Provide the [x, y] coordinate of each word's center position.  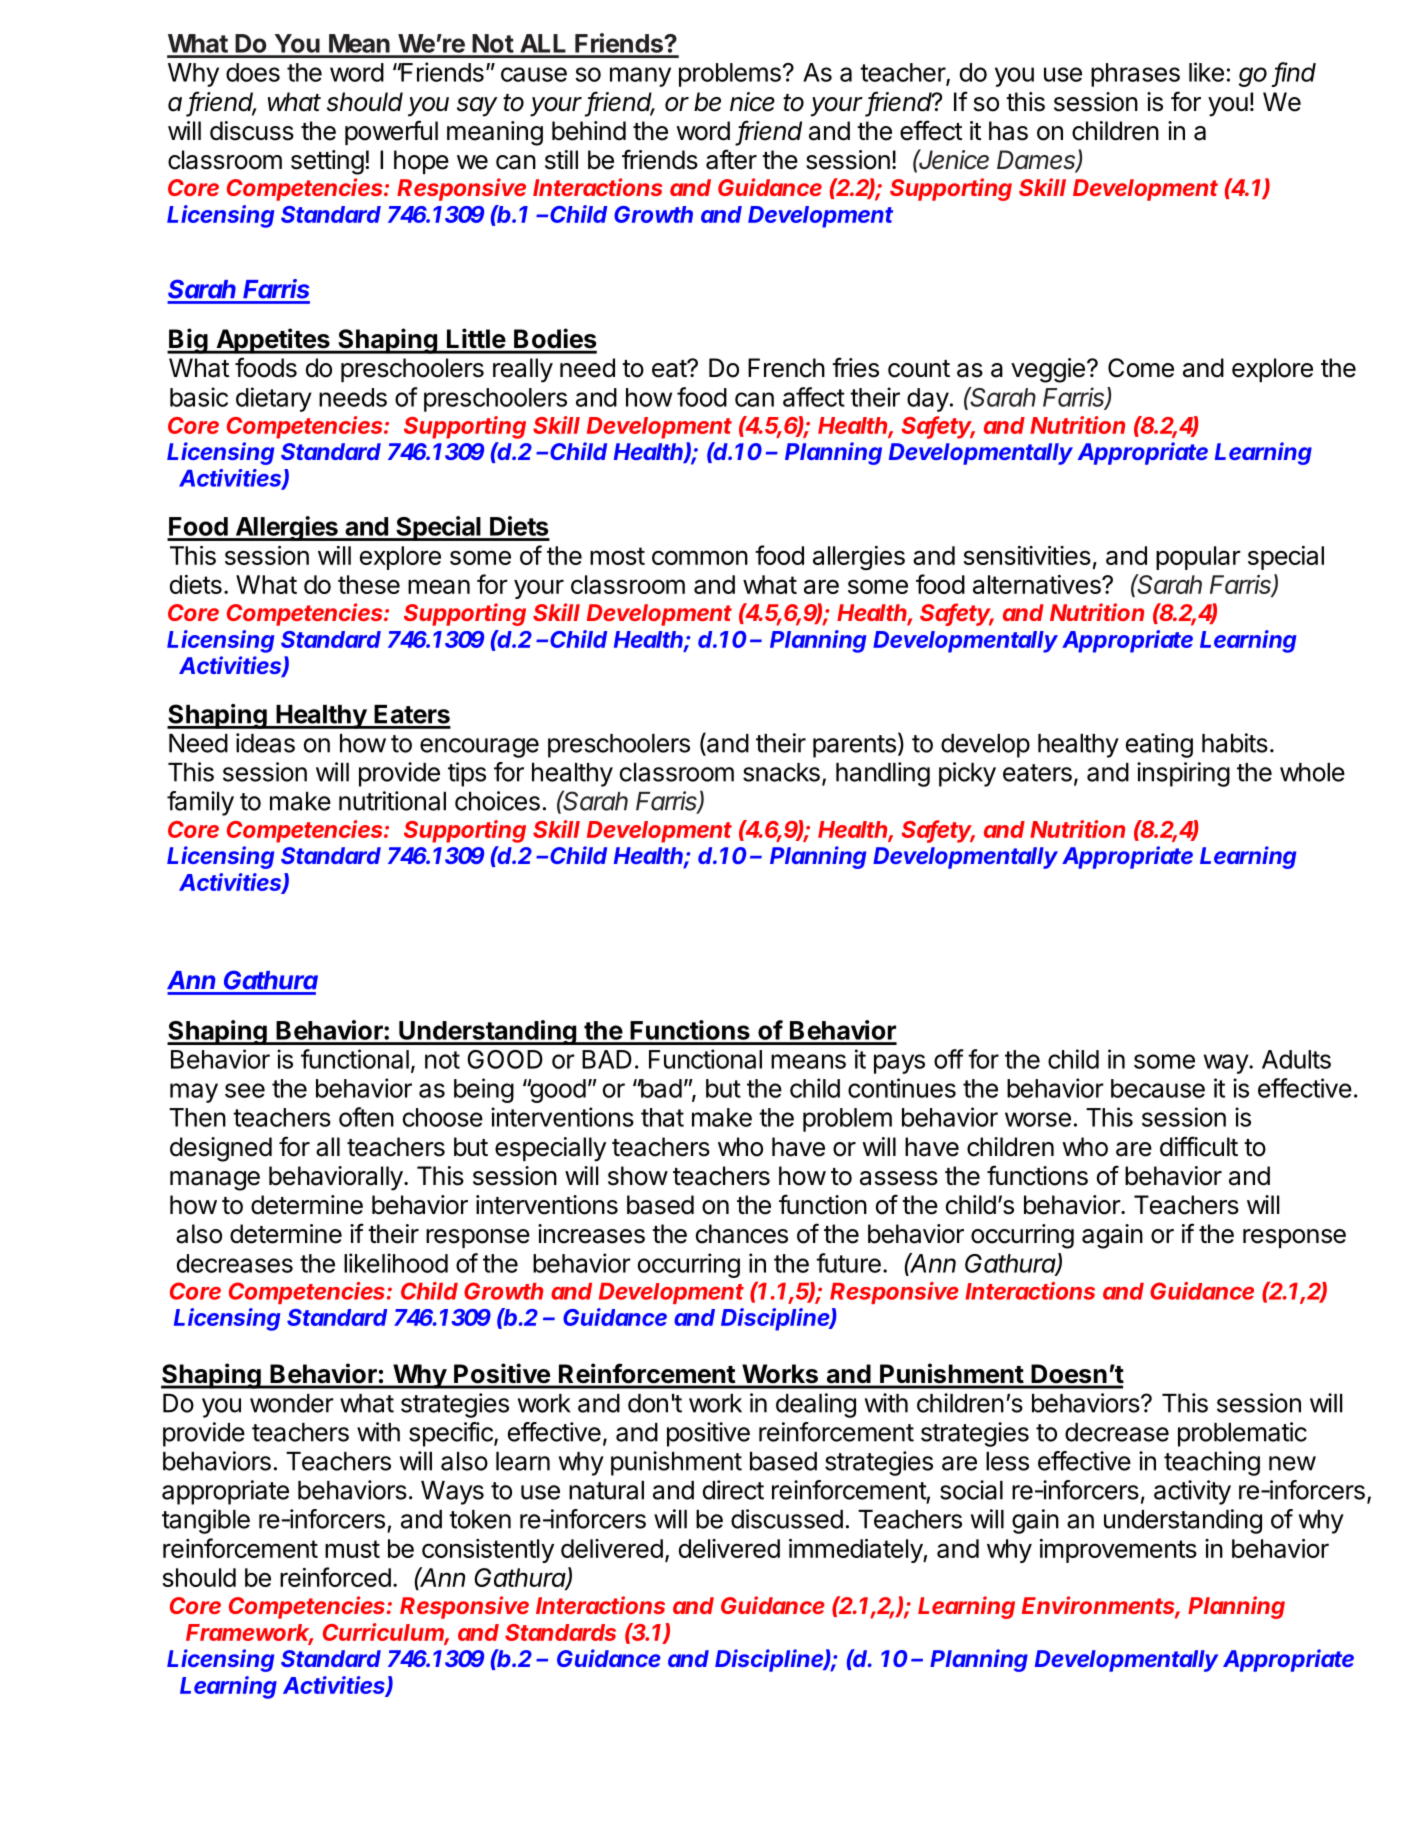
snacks [781, 772]
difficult [1199, 1146]
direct [733, 1490]
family [200, 803]
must [352, 1549]
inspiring [1183, 774]
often [366, 1117]
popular [1198, 558]
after [731, 159]
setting [327, 162]
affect [814, 397]
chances [742, 1234]
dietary [274, 399]
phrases [1135, 75]
